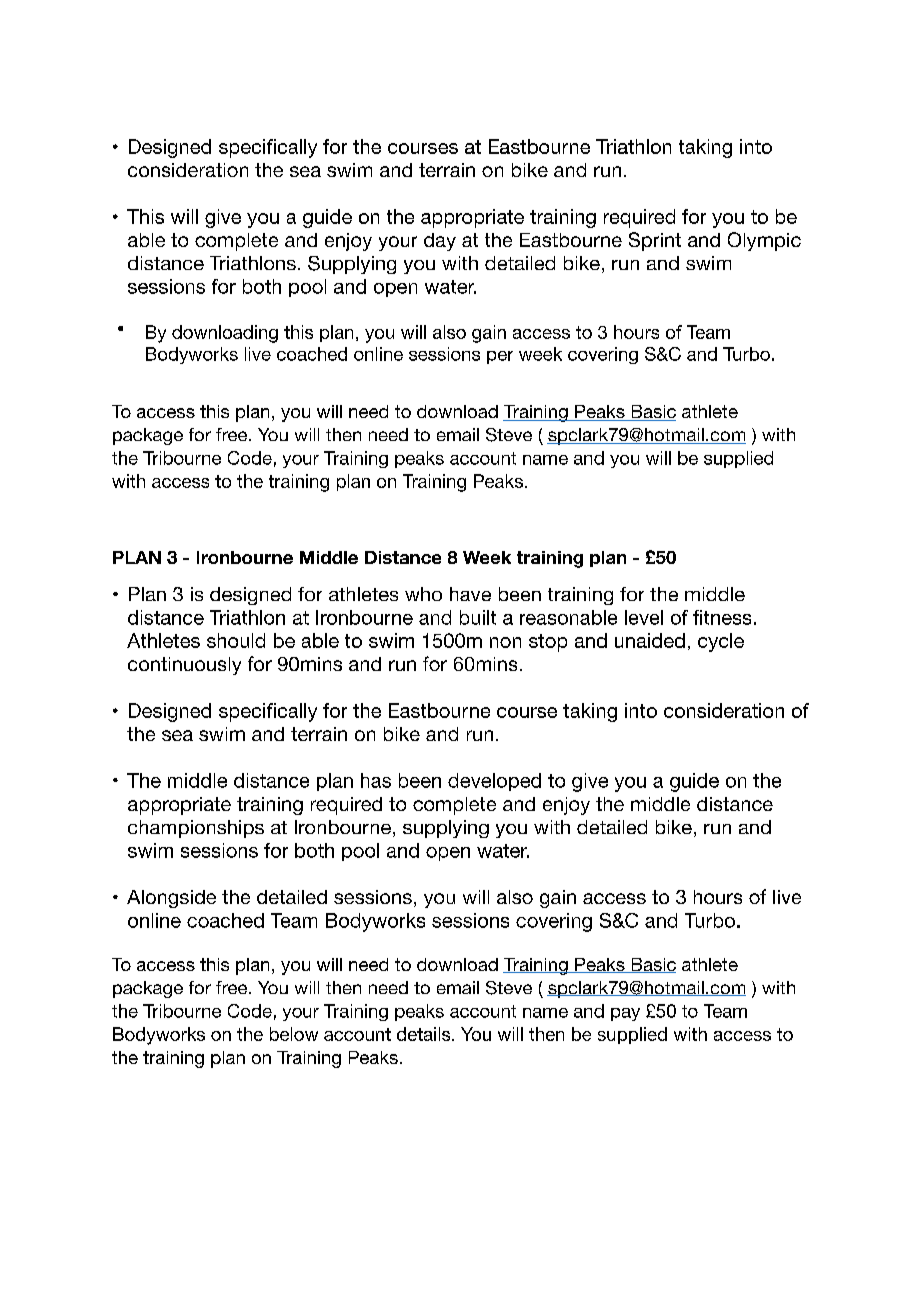  What do you see at coordinates (721, 642) in the image?
I see `cycle` at bounding box center [721, 642].
